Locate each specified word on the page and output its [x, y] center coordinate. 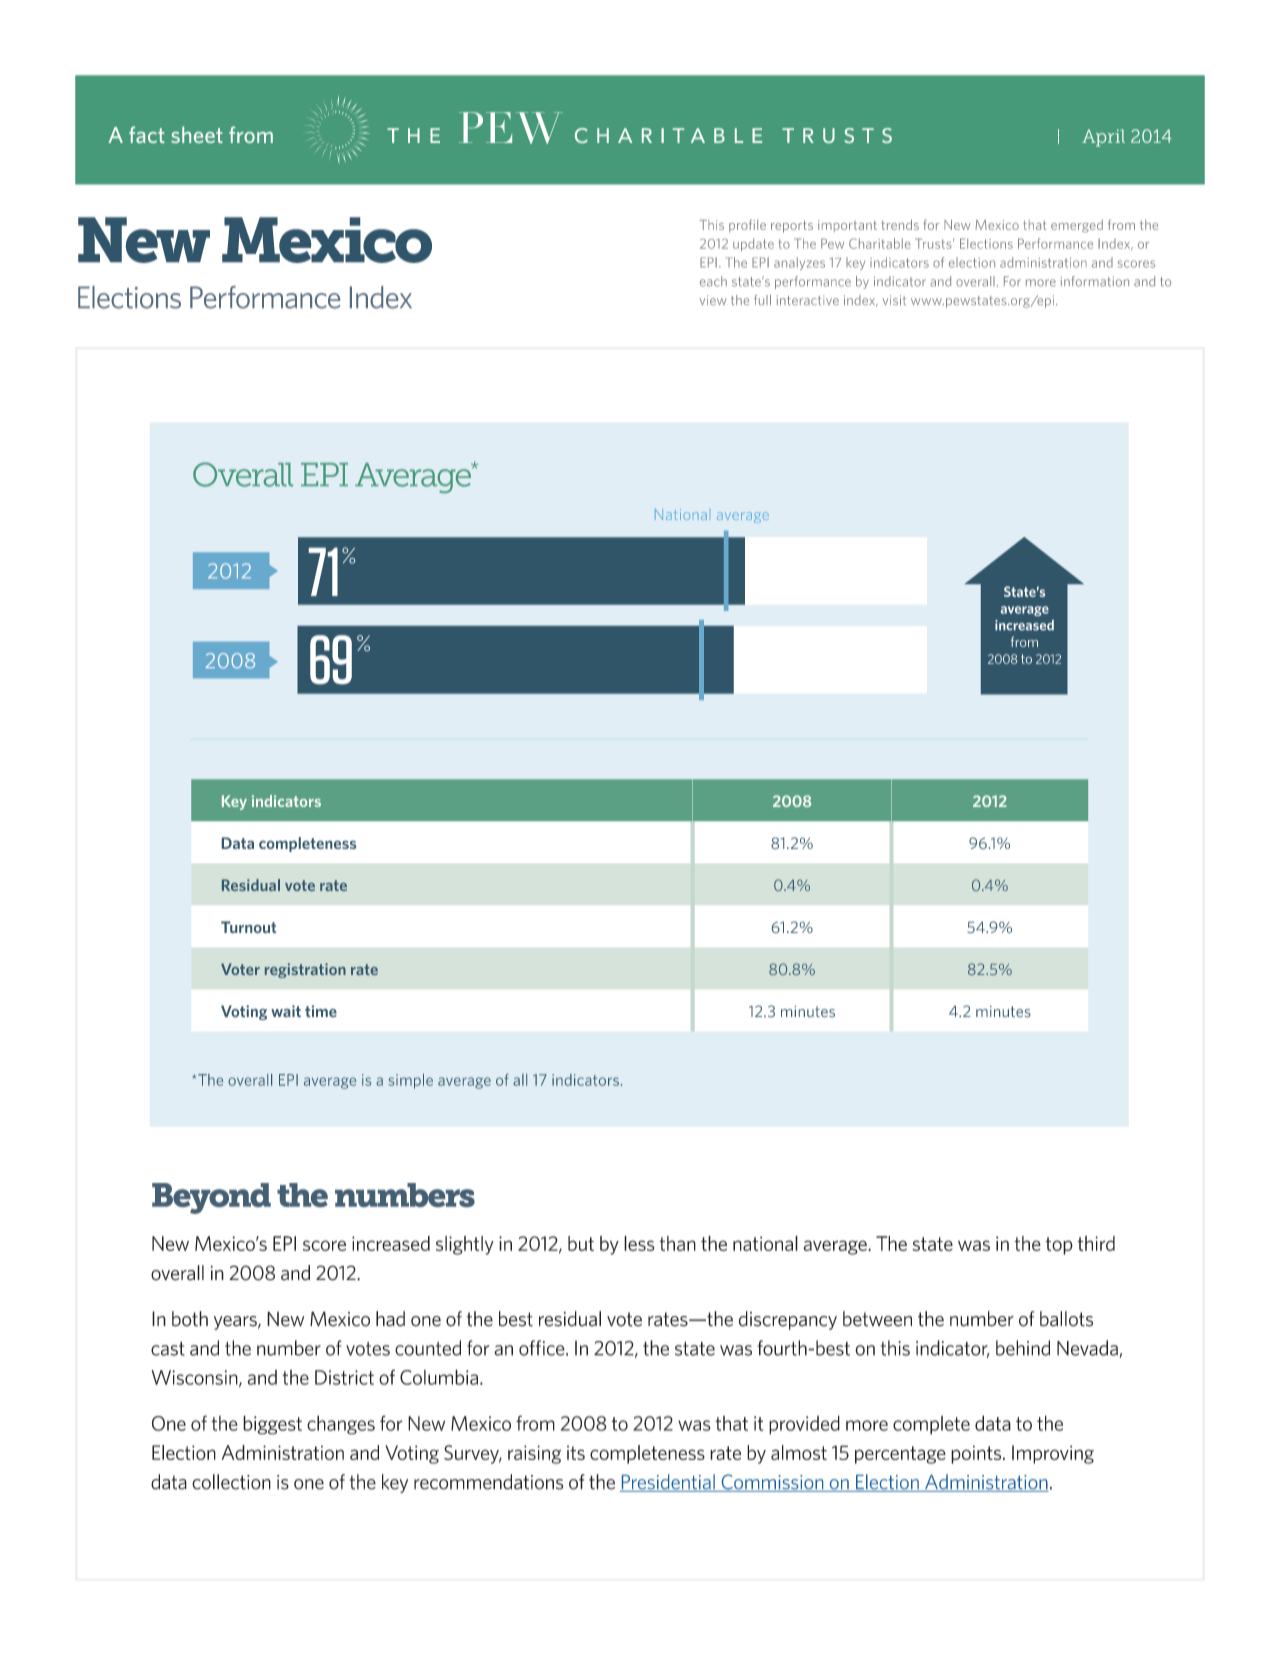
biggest [272, 1425]
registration [305, 970]
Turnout [248, 927]
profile [747, 225]
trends [900, 224]
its [576, 1452]
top [1059, 1246]
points [977, 1454]
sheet [197, 134]
